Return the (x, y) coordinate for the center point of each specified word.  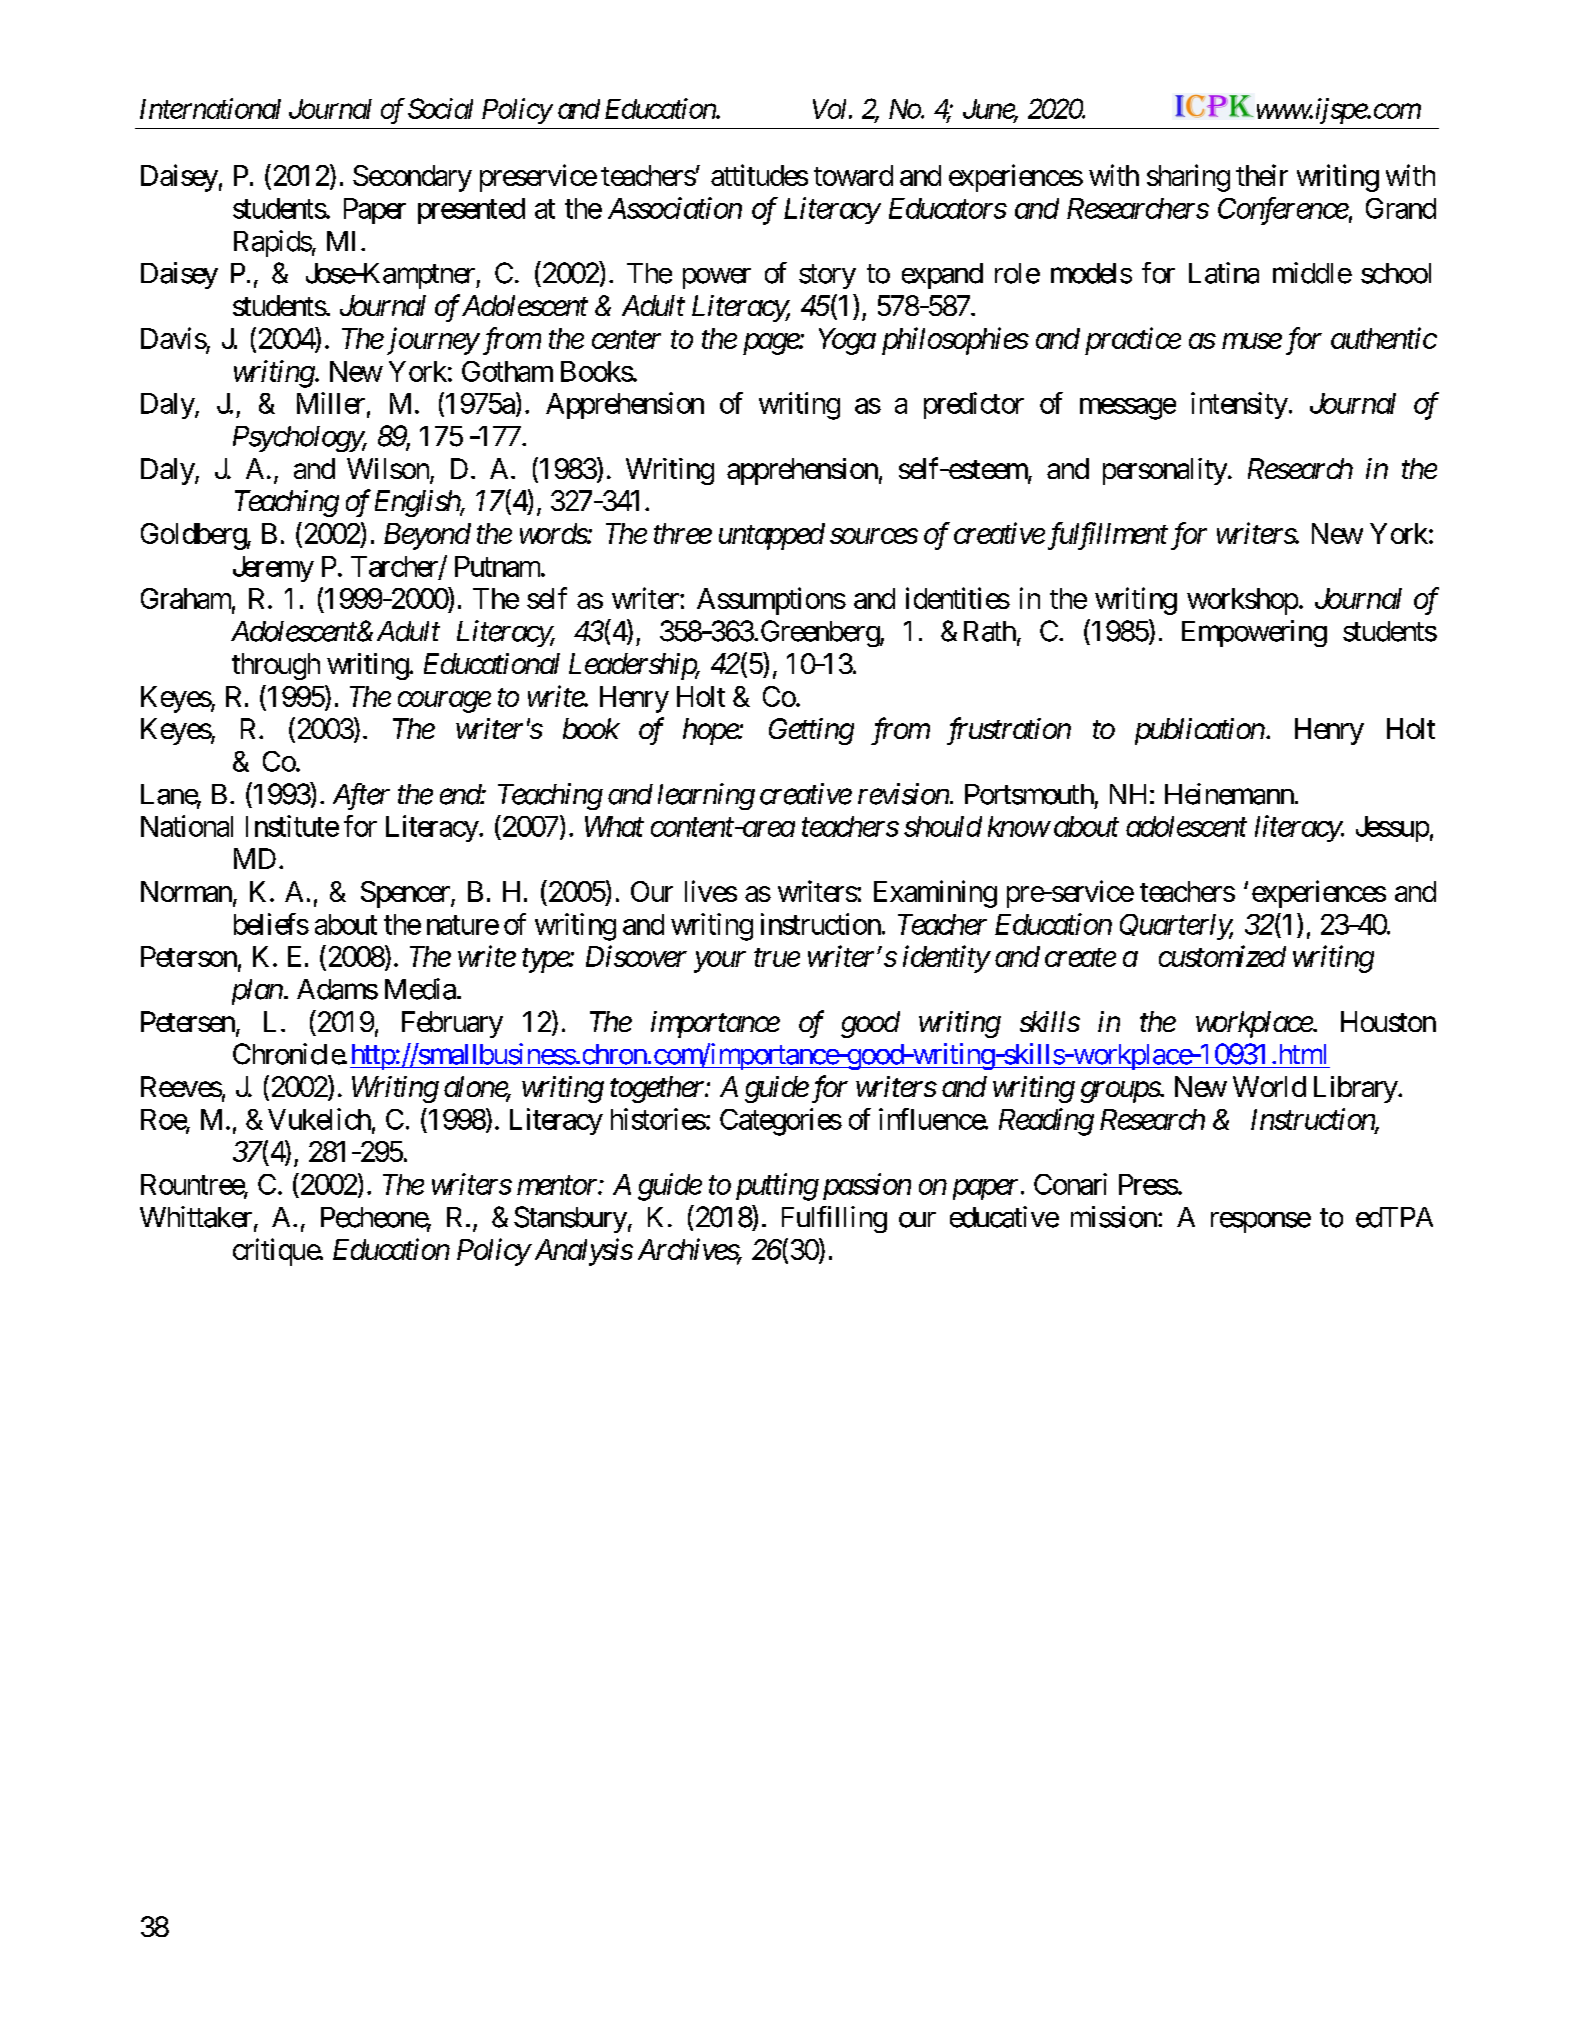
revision (903, 794)
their (1262, 175)
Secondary (412, 178)
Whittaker (196, 1217)
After (361, 796)
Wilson (389, 470)
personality (1165, 471)
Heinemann (1229, 794)
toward (853, 175)
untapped (772, 536)
